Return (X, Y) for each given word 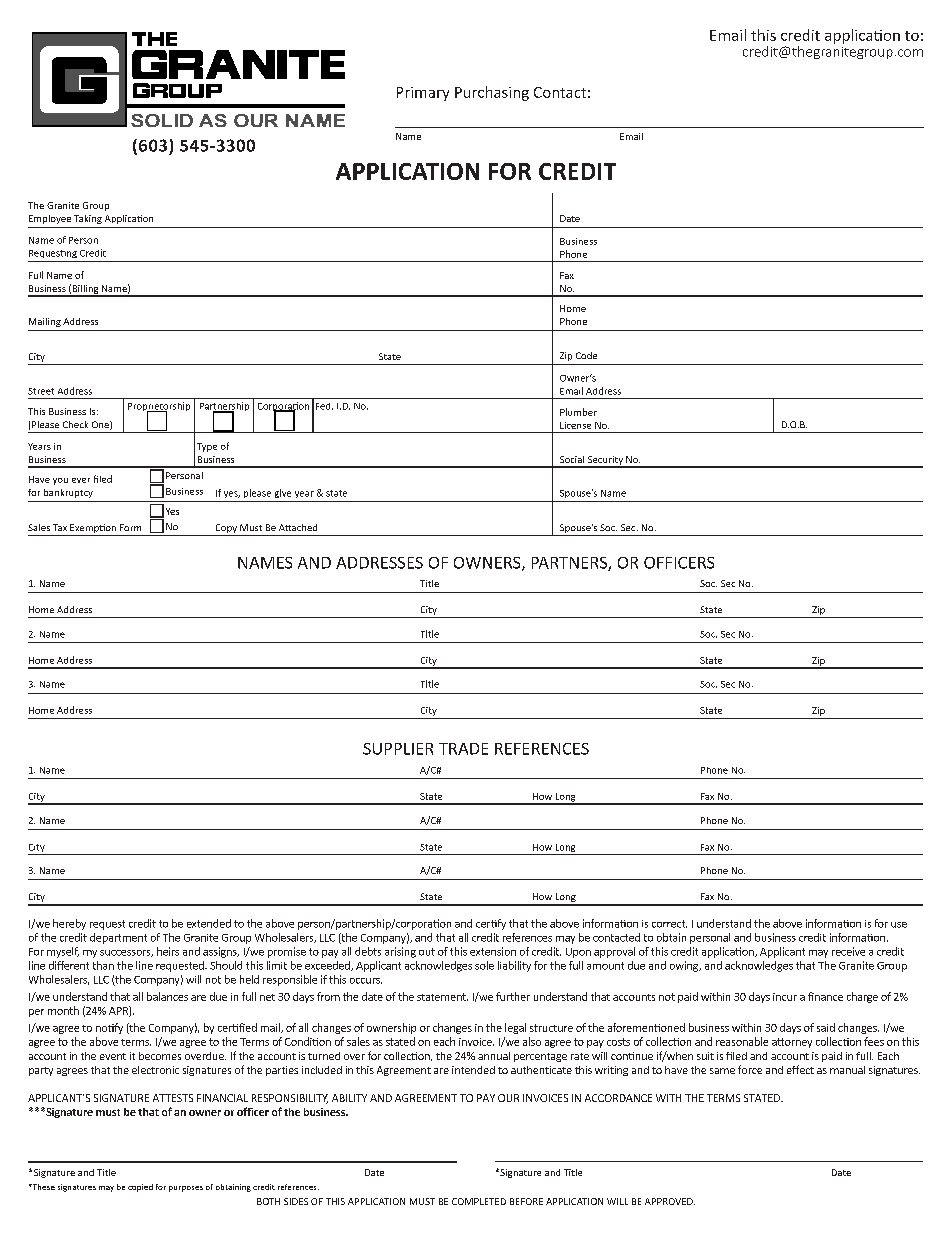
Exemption (93, 530)
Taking (88, 219)
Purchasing (492, 93)
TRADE (463, 749)
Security (605, 461)
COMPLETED (479, 1201)
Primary (423, 94)
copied (140, 1188)
